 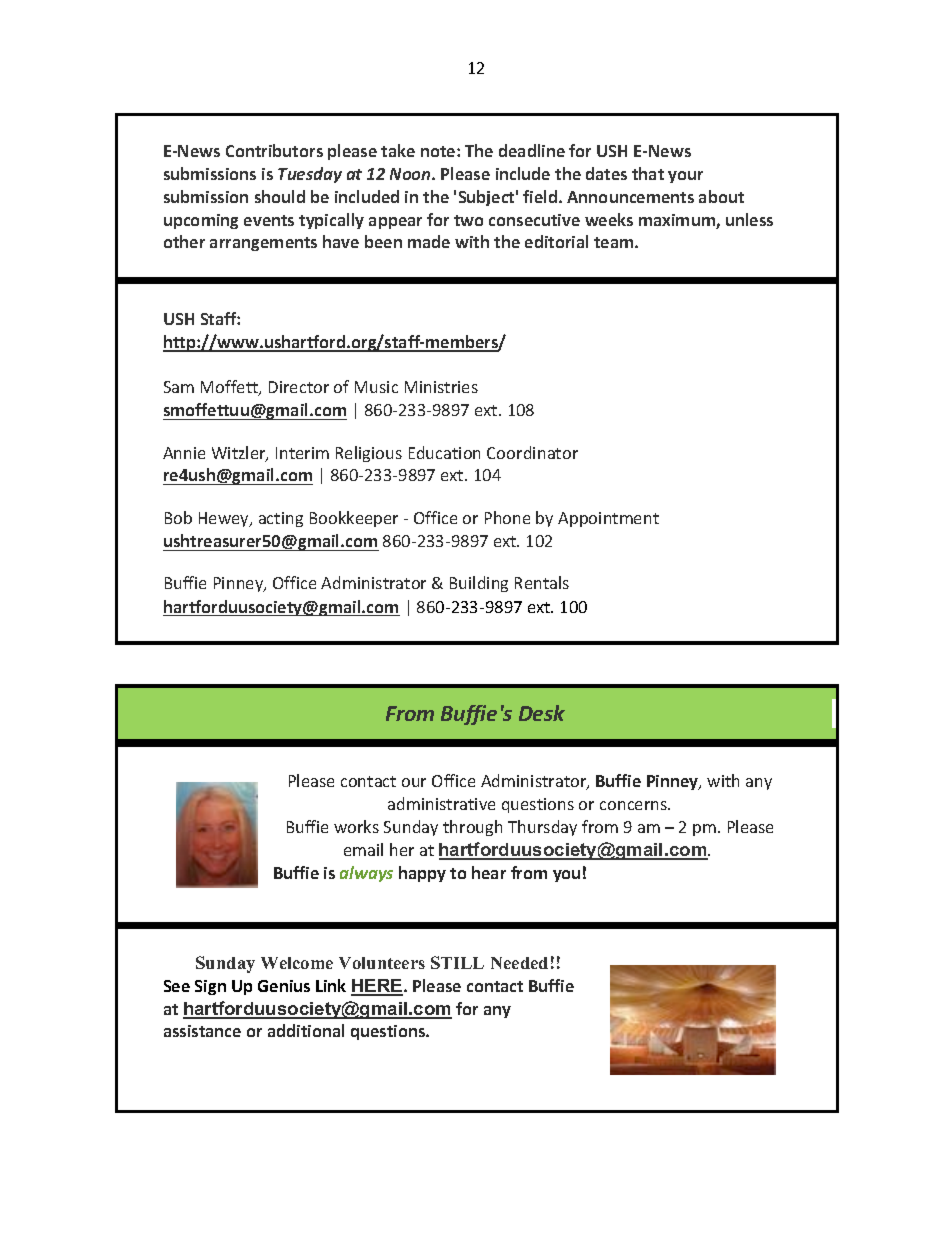 What do you see at coordinates (281, 519) in the document?
I see `acting` at bounding box center [281, 519].
